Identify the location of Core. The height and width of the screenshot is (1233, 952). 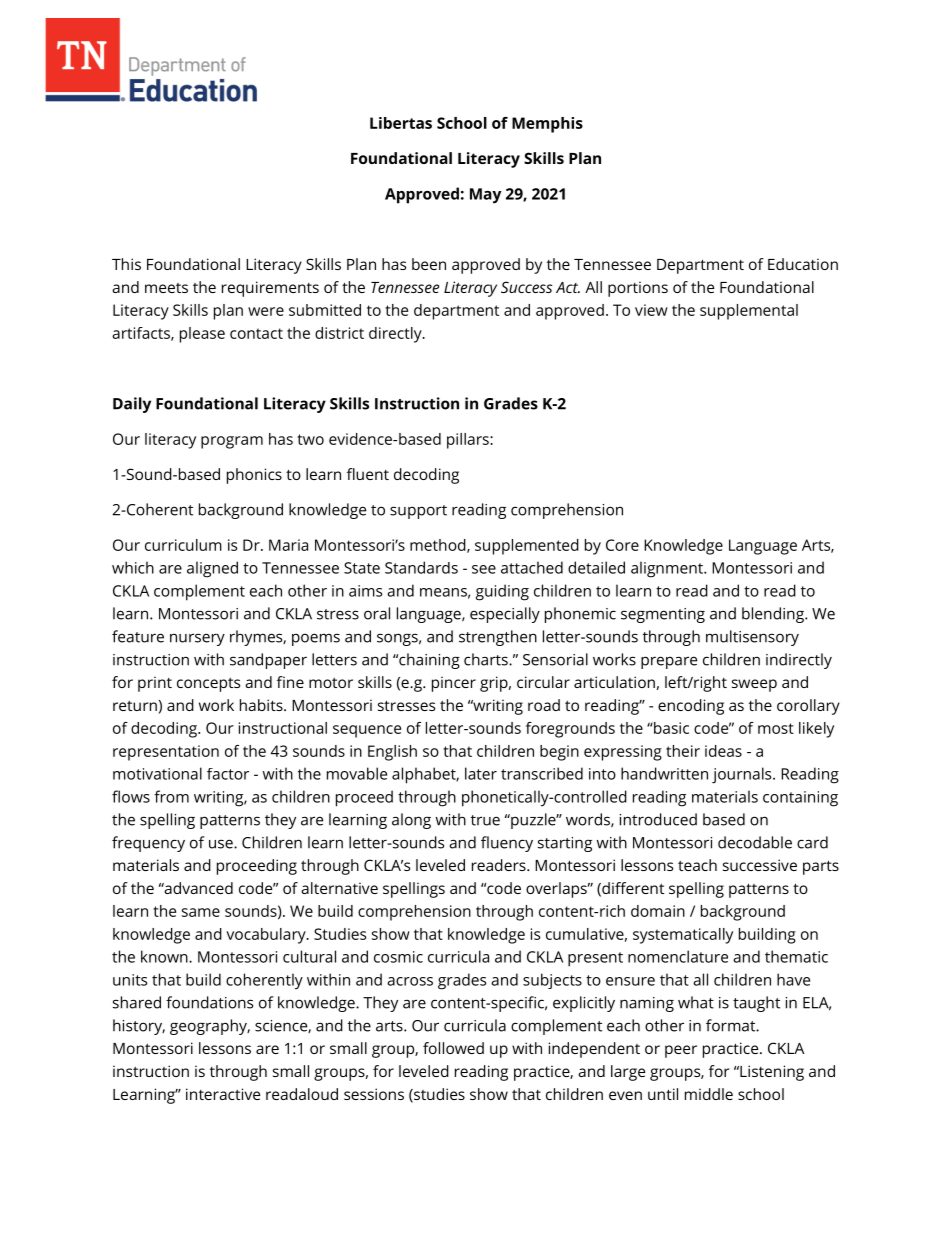
(622, 545).
